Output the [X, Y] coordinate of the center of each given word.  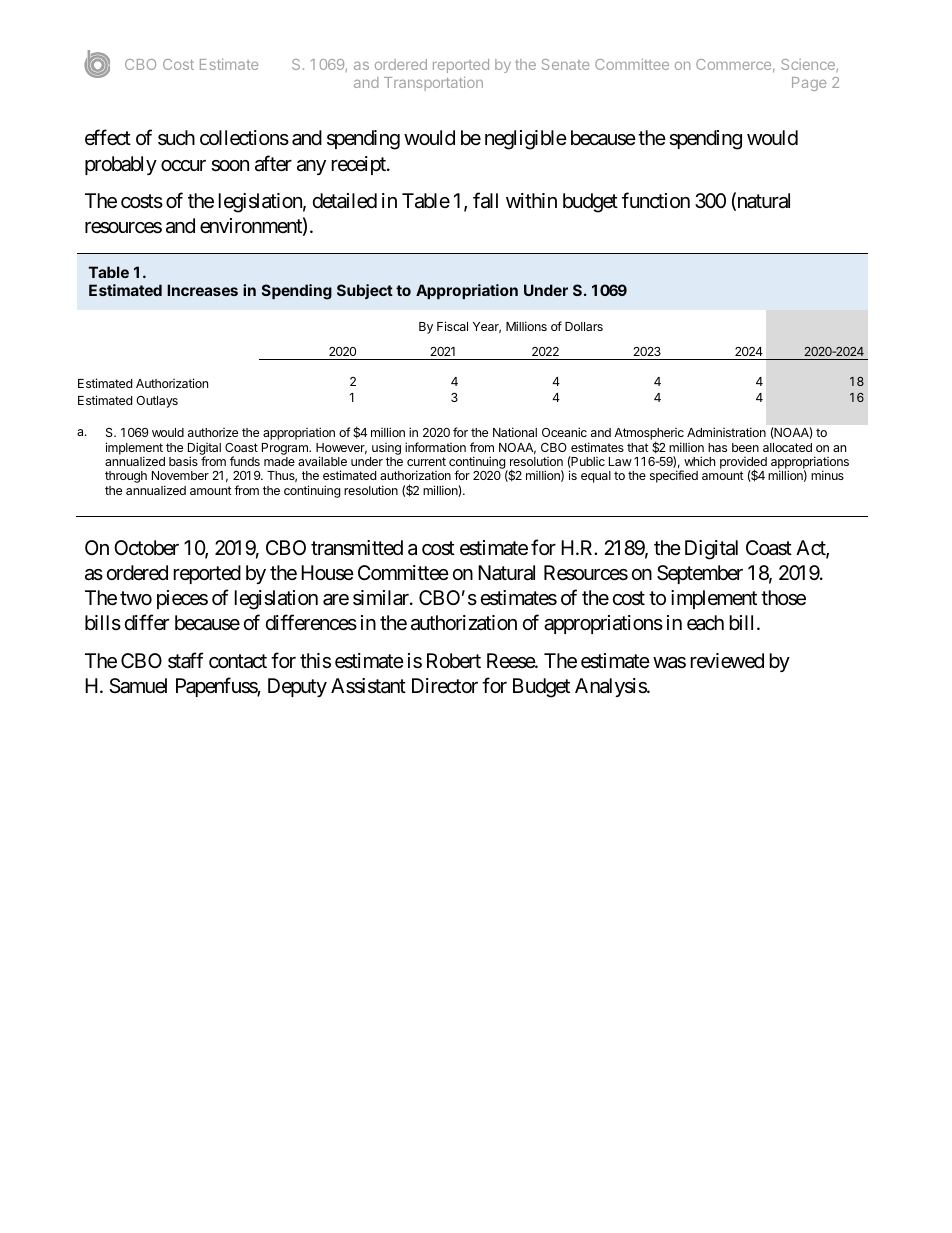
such [176, 138]
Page [809, 84]
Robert [454, 660]
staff [186, 660]
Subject [365, 291]
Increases [202, 290]
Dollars [584, 326]
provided [743, 464]
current [426, 461]
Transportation [433, 84]
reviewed [727, 661]
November [180, 475]
